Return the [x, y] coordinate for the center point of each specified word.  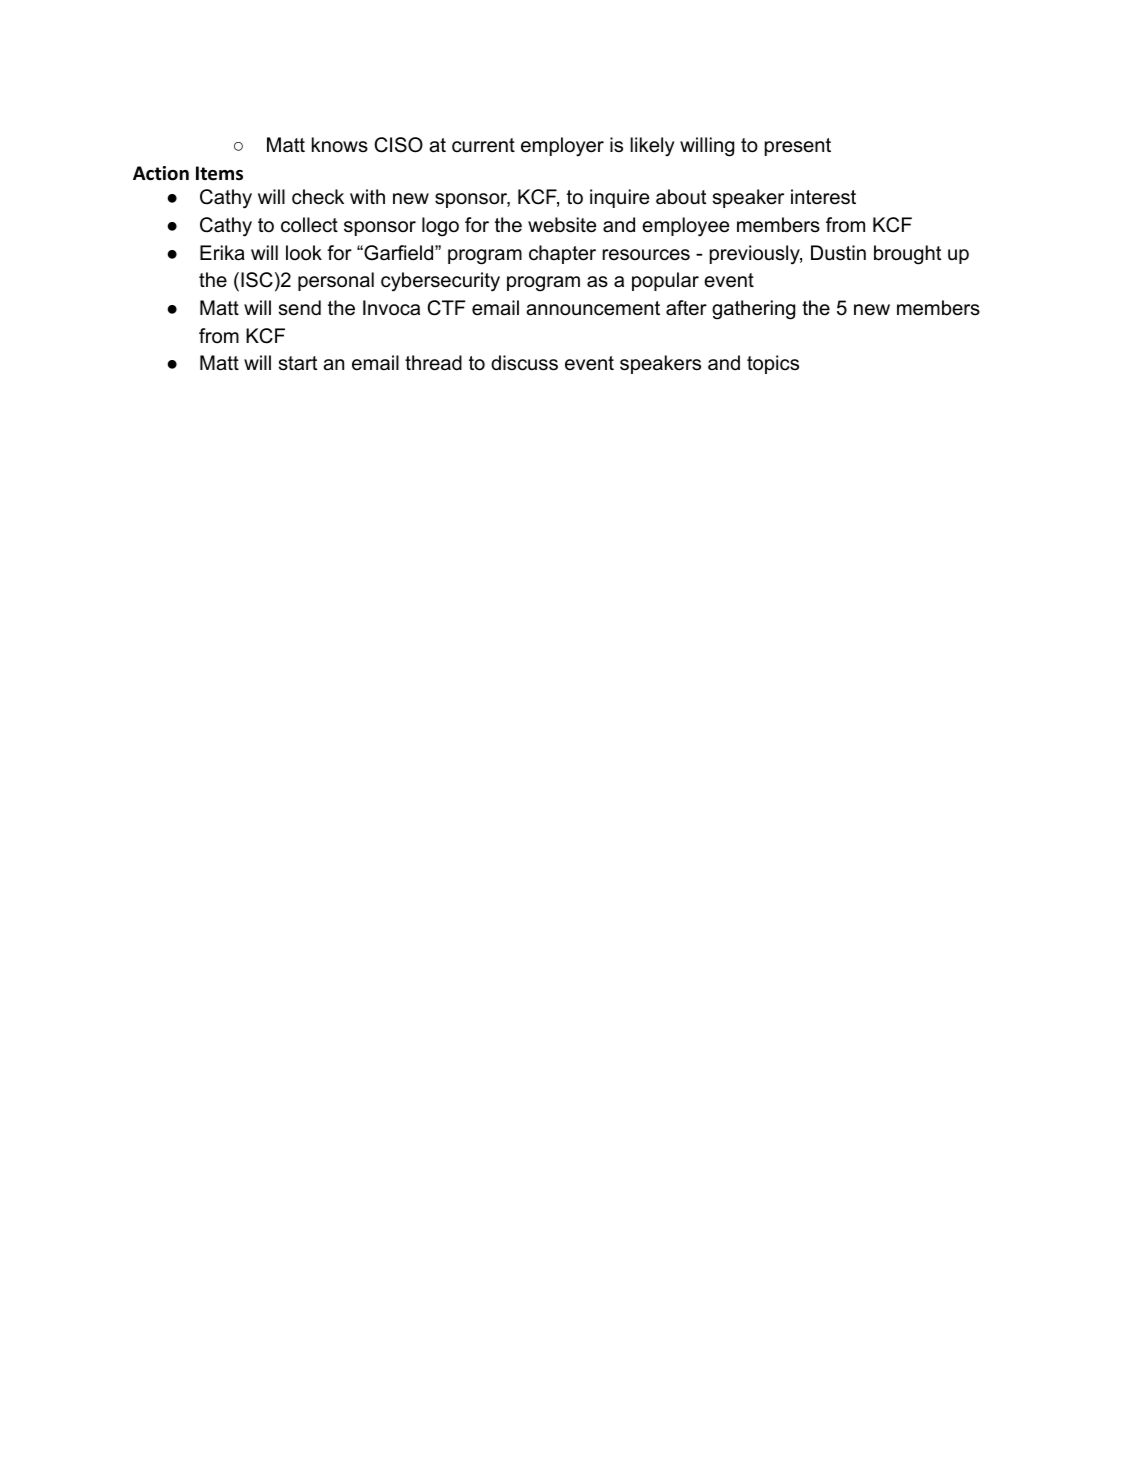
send [300, 308]
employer [562, 147]
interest [823, 197]
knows [340, 145]
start [298, 363]
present [798, 147]
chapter [562, 254]
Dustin [838, 253]
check [318, 197]
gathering [753, 310]
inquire [619, 198]
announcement [593, 308]
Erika [222, 253]
